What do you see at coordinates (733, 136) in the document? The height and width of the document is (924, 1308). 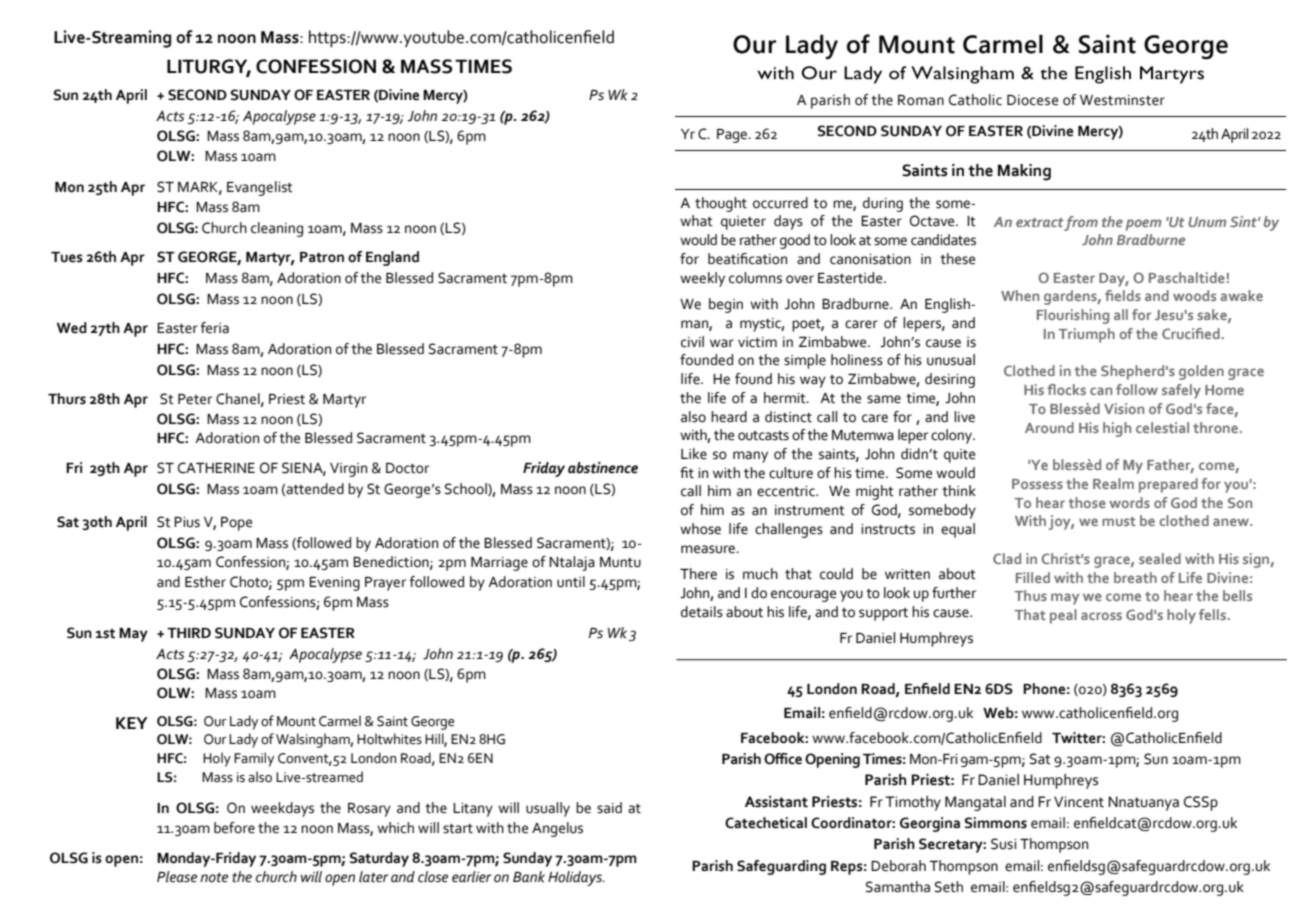 I see `Page` at bounding box center [733, 136].
